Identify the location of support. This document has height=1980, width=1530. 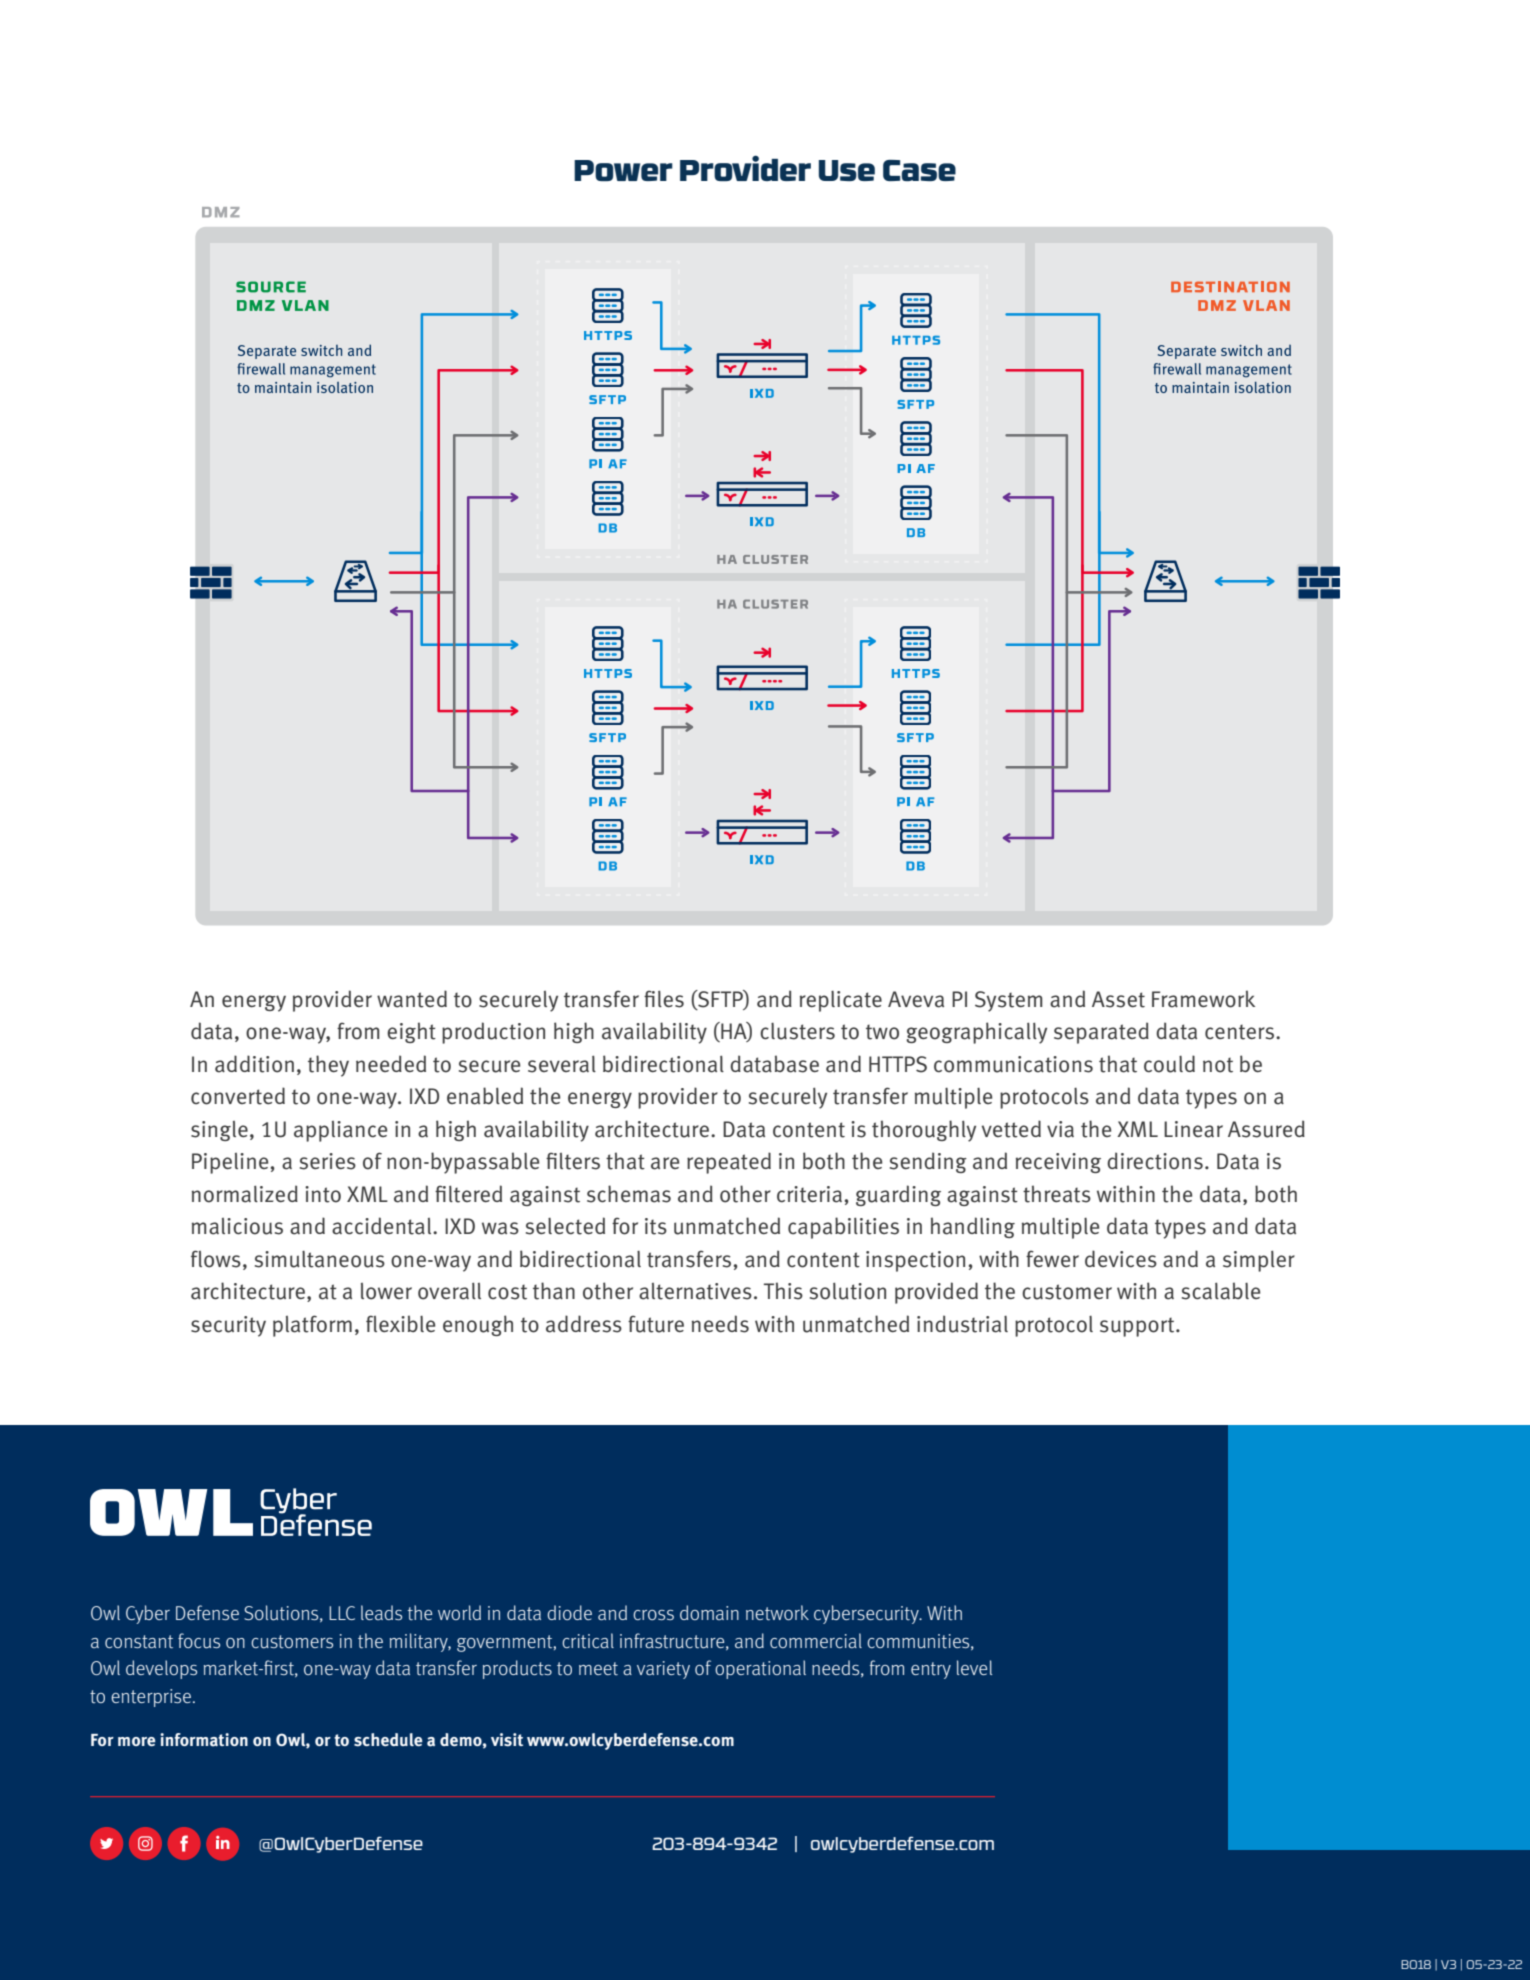
(1138, 1327).
